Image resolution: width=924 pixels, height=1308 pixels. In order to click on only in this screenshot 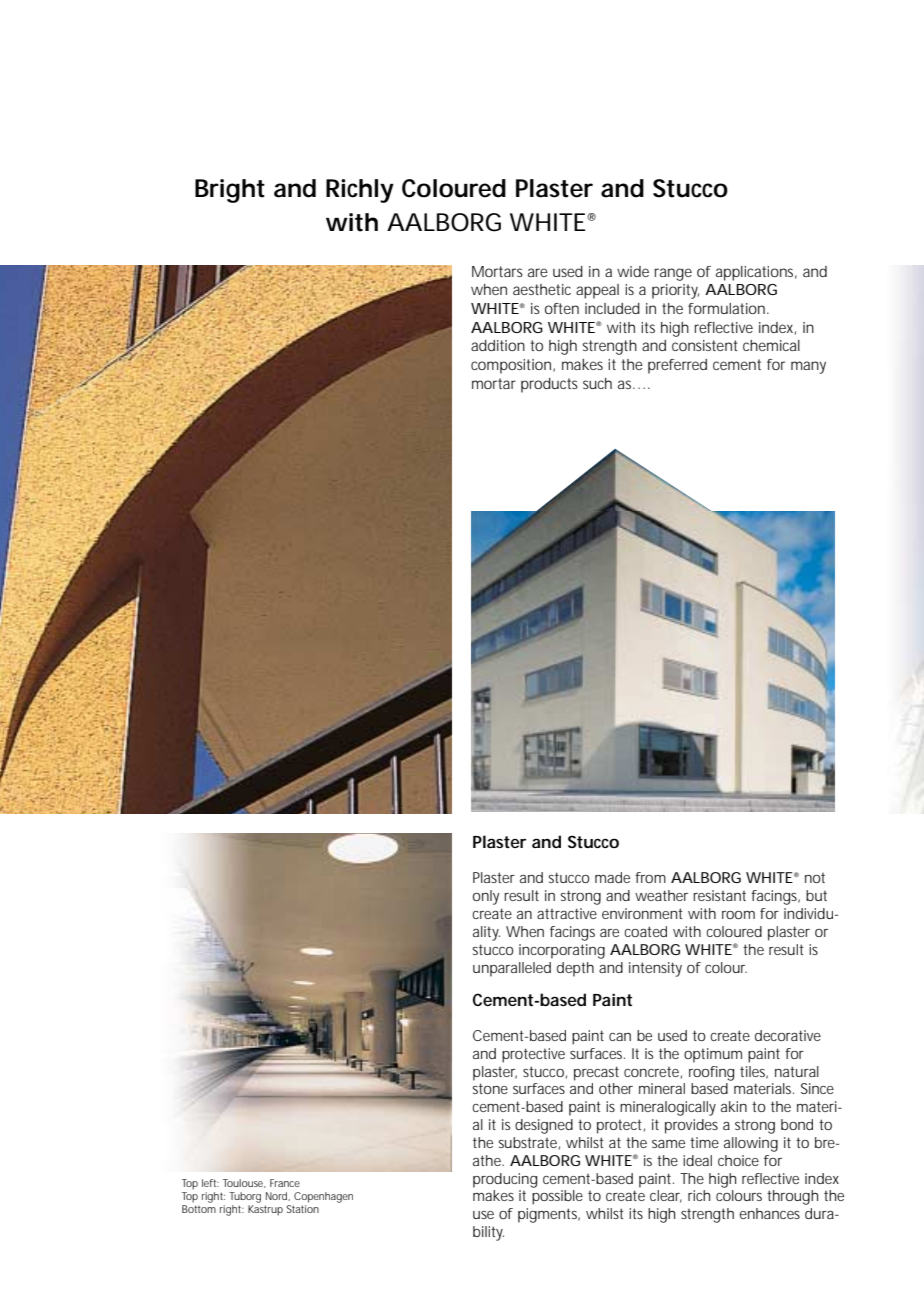, I will do `click(486, 897)`.
